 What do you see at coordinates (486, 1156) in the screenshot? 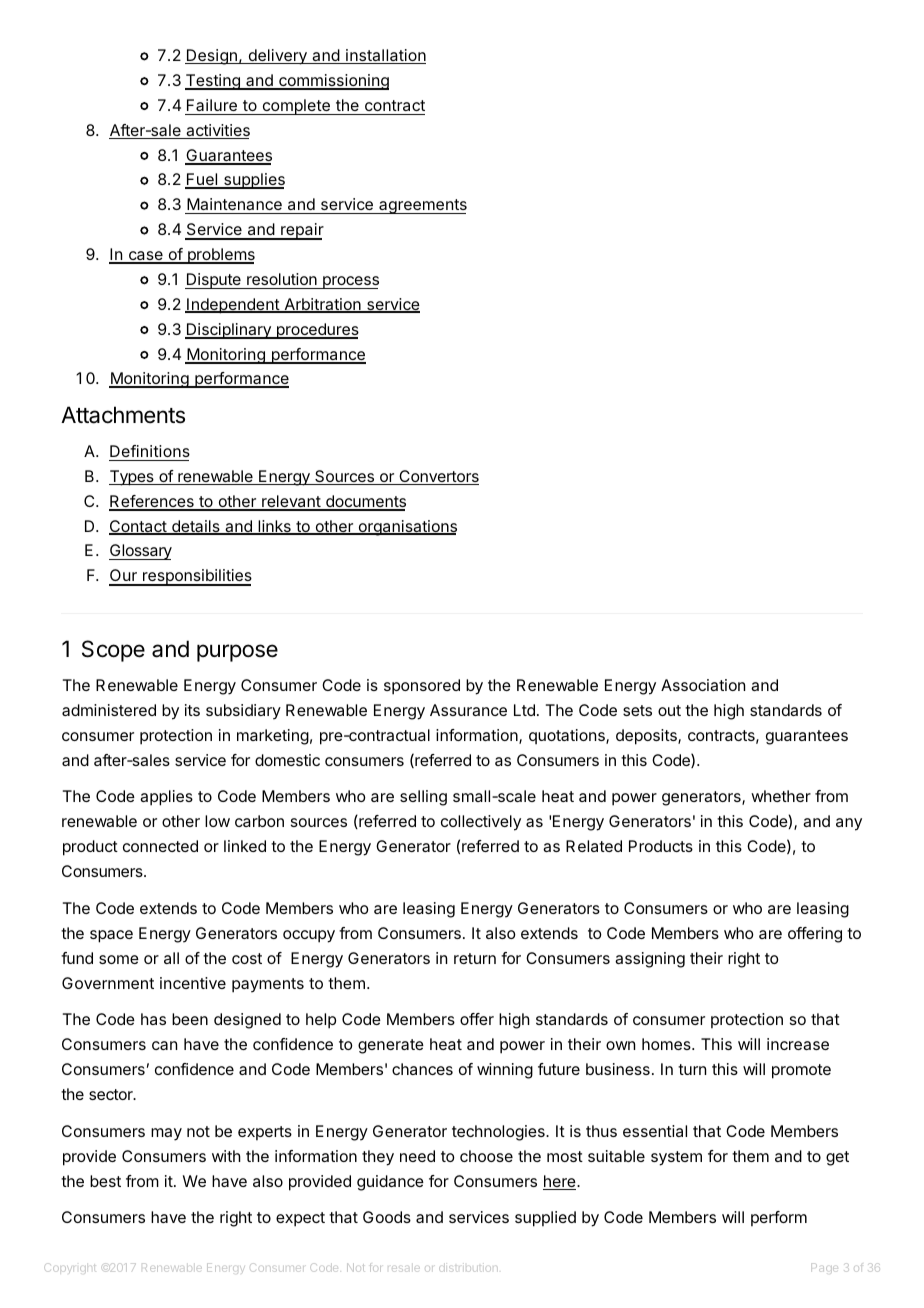
I see `choose` at bounding box center [486, 1156].
